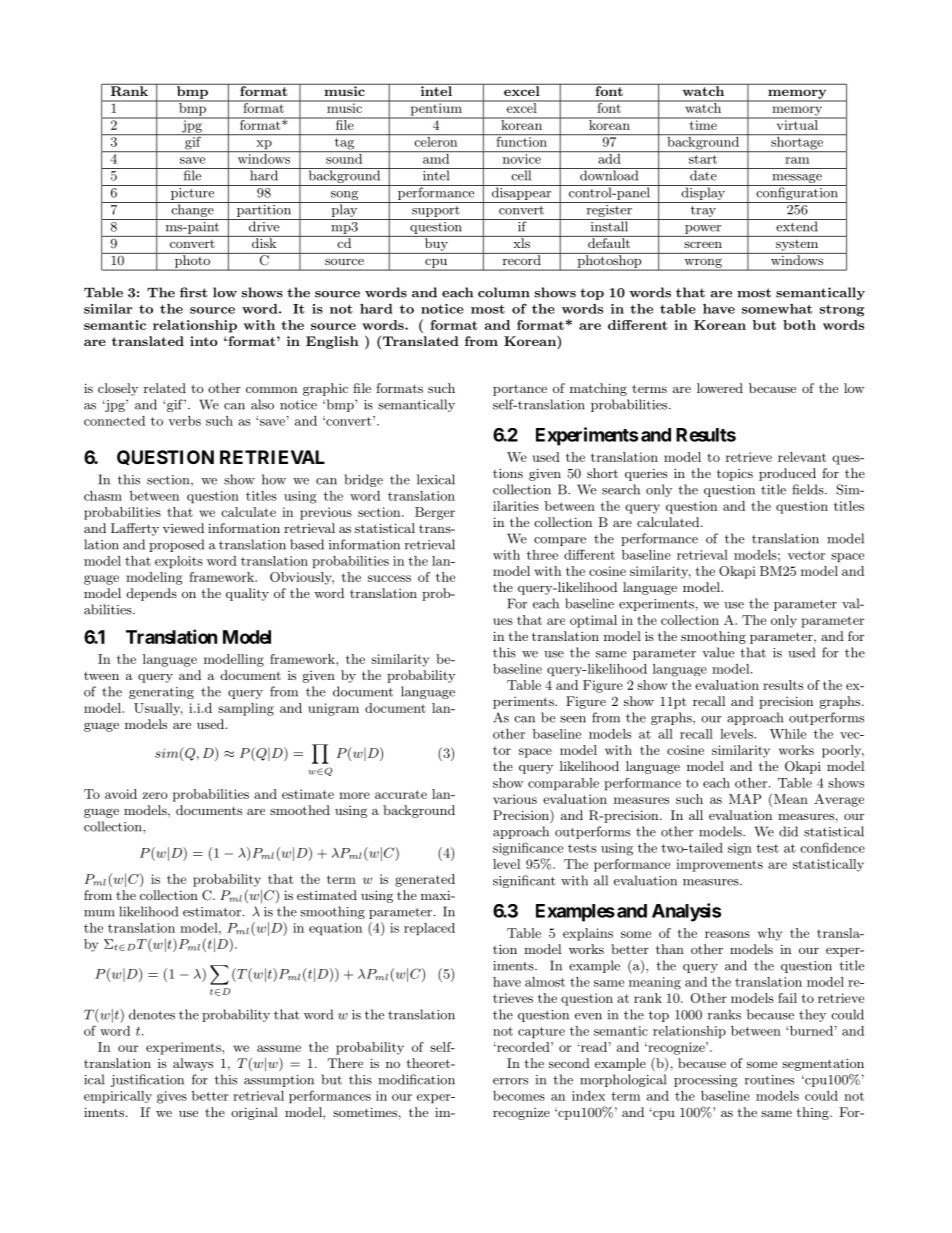  What do you see at coordinates (192, 211) in the screenshot?
I see `change` at bounding box center [192, 211].
